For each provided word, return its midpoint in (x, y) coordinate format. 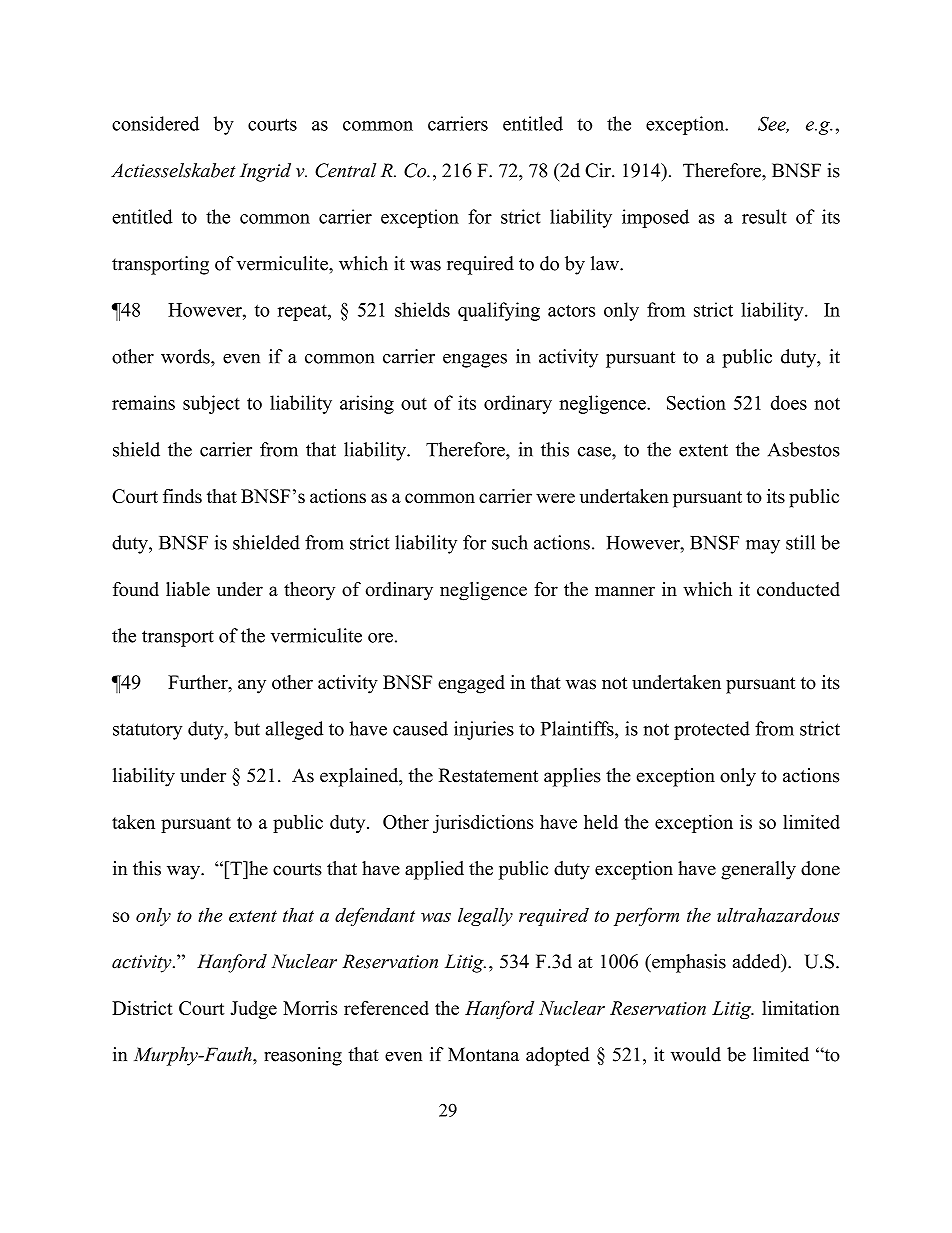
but (247, 728)
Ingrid (265, 172)
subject (211, 404)
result (764, 216)
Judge (253, 1010)
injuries (484, 730)
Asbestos (804, 449)
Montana (483, 1054)
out (414, 404)
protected (712, 730)
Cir (599, 170)
